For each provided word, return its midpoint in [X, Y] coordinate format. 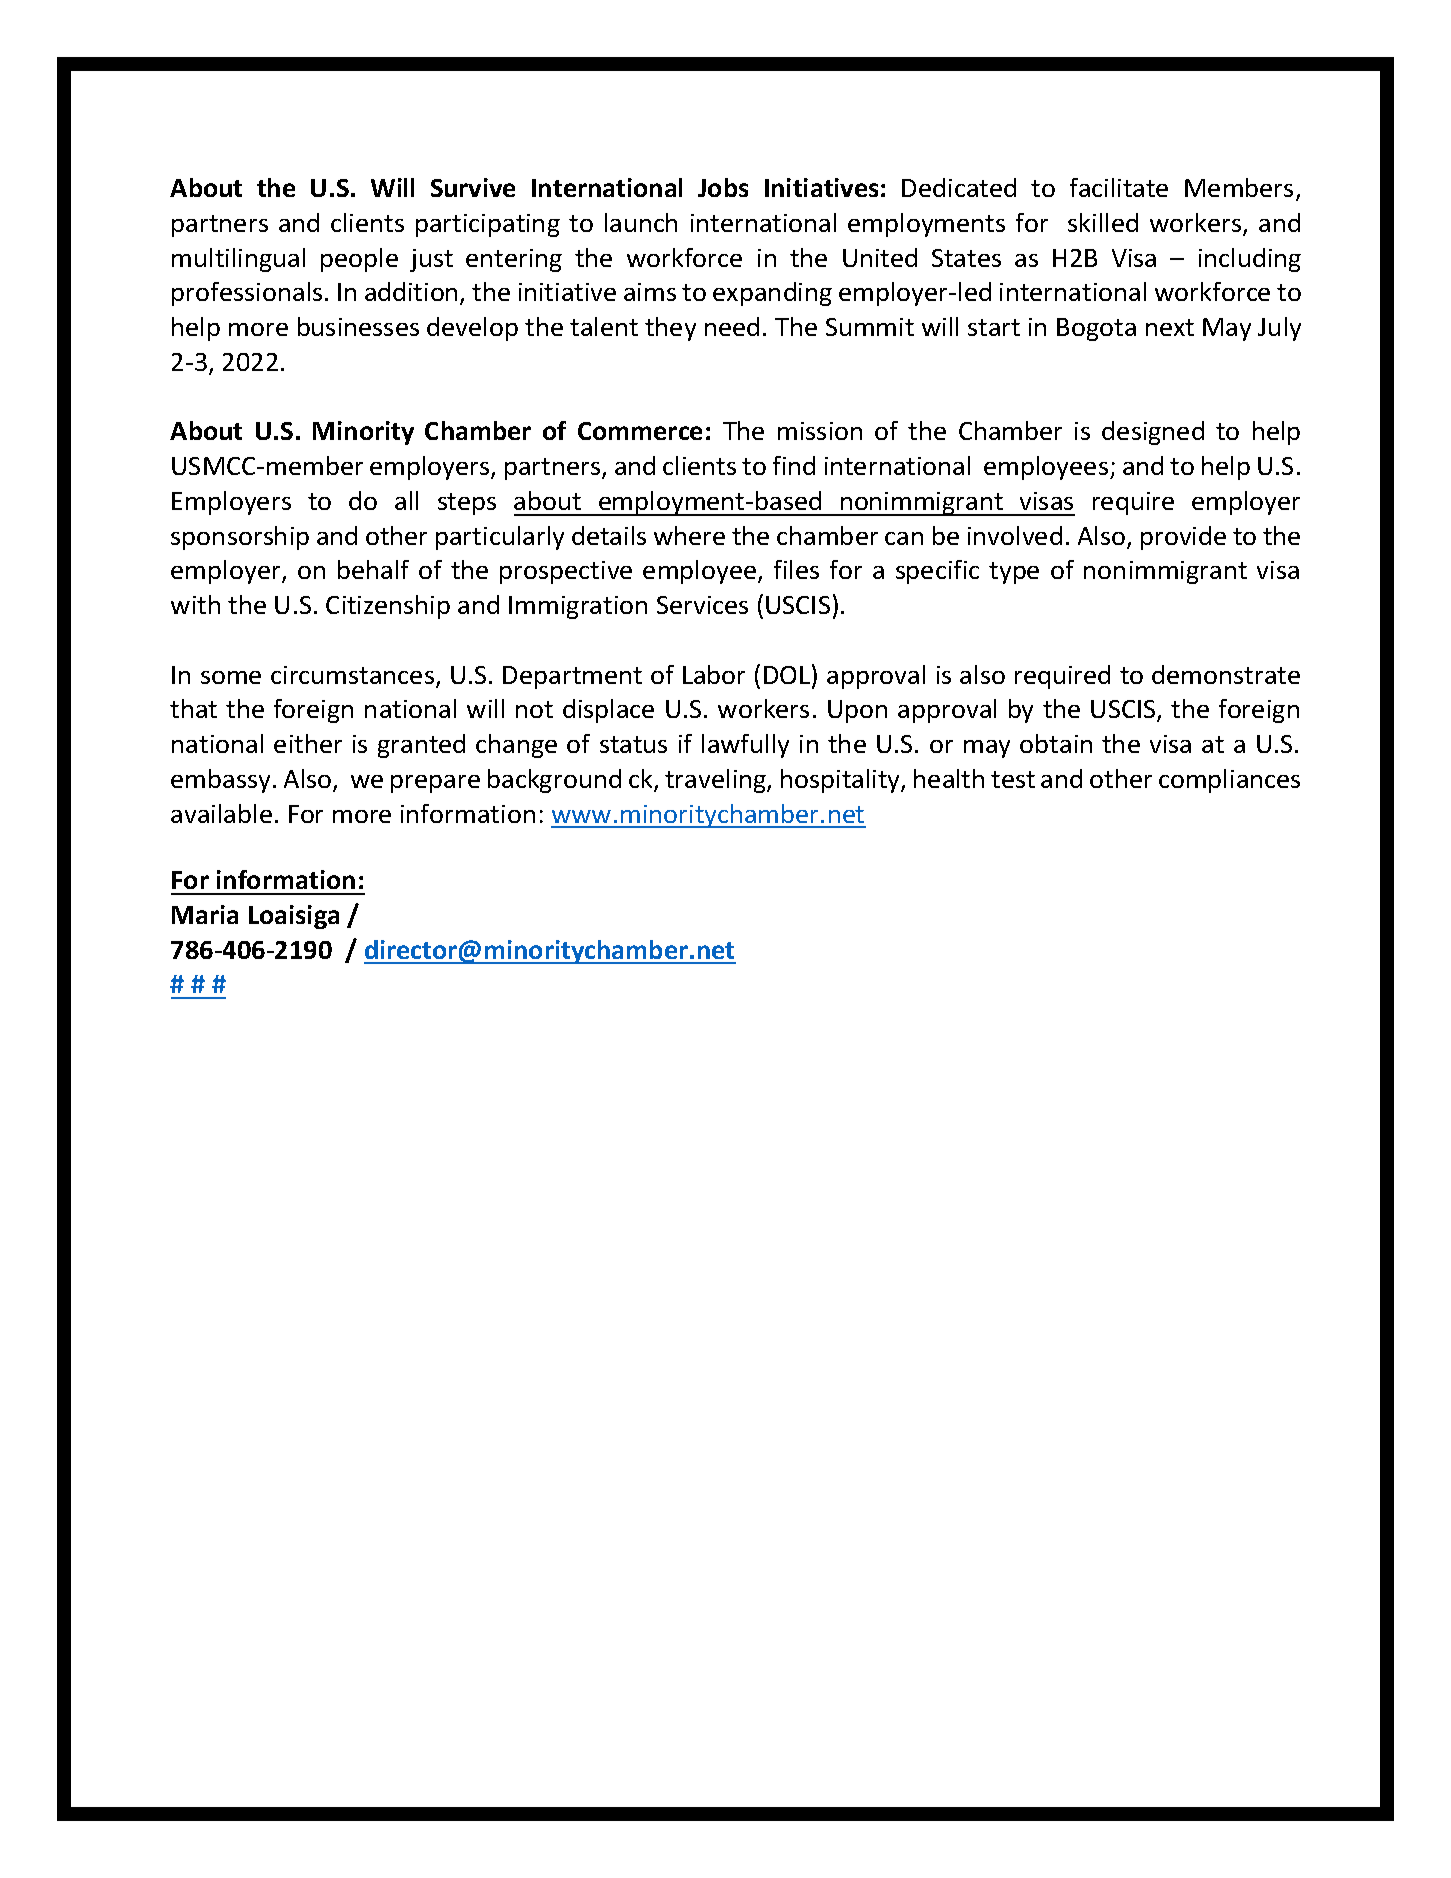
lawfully [745, 746]
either [308, 743]
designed [1153, 433]
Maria [205, 914]
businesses [358, 326]
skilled [1103, 222]
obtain [1056, 743]
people [359, 260]
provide [1183, 538]
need [732, 326]
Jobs [723, 187]
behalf [373, 569]
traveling [716, 781]
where [689, 535]
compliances [1229, 781]
